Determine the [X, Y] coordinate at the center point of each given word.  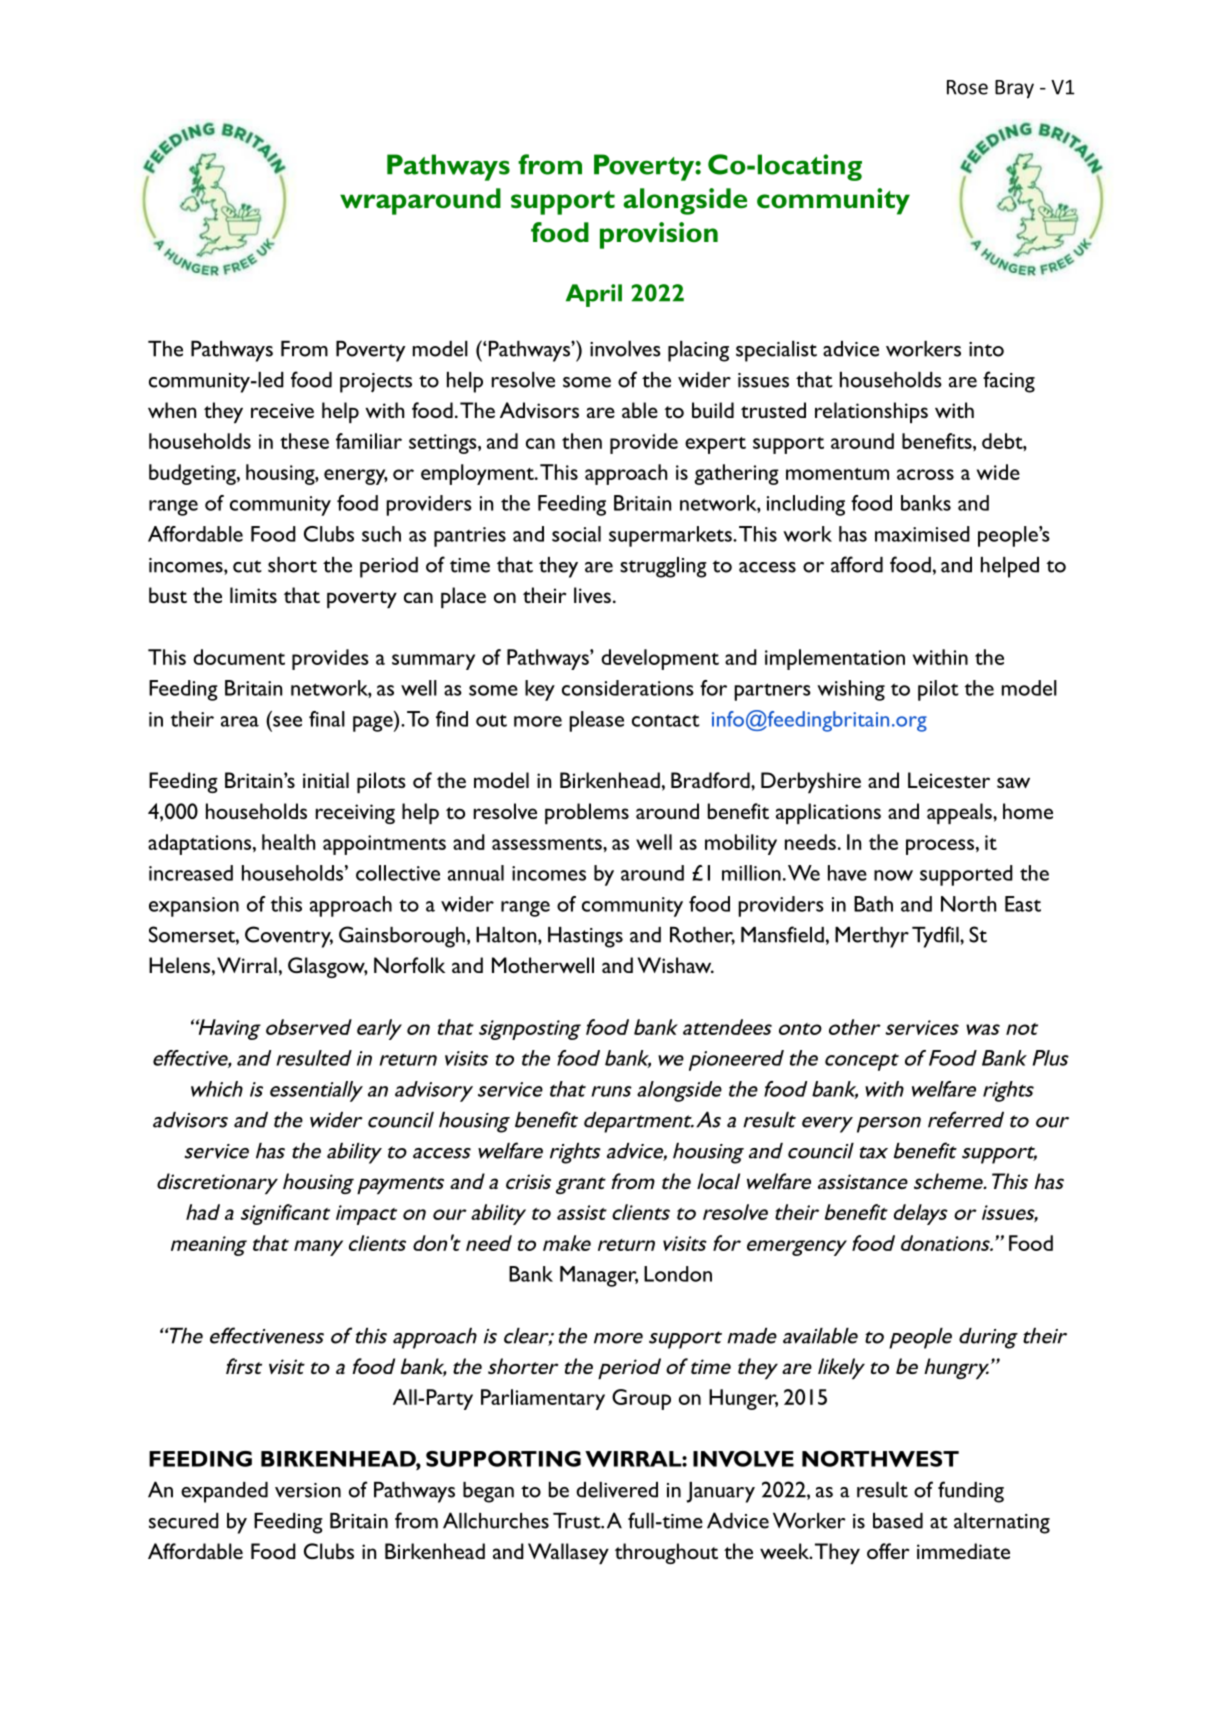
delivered [617, 1490]
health [288, 842]
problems [587, 813]
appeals [960, 813]
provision [659, 235]
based [898, 1521]
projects [376, 383]
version [308, 1490]
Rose [967, 87]
